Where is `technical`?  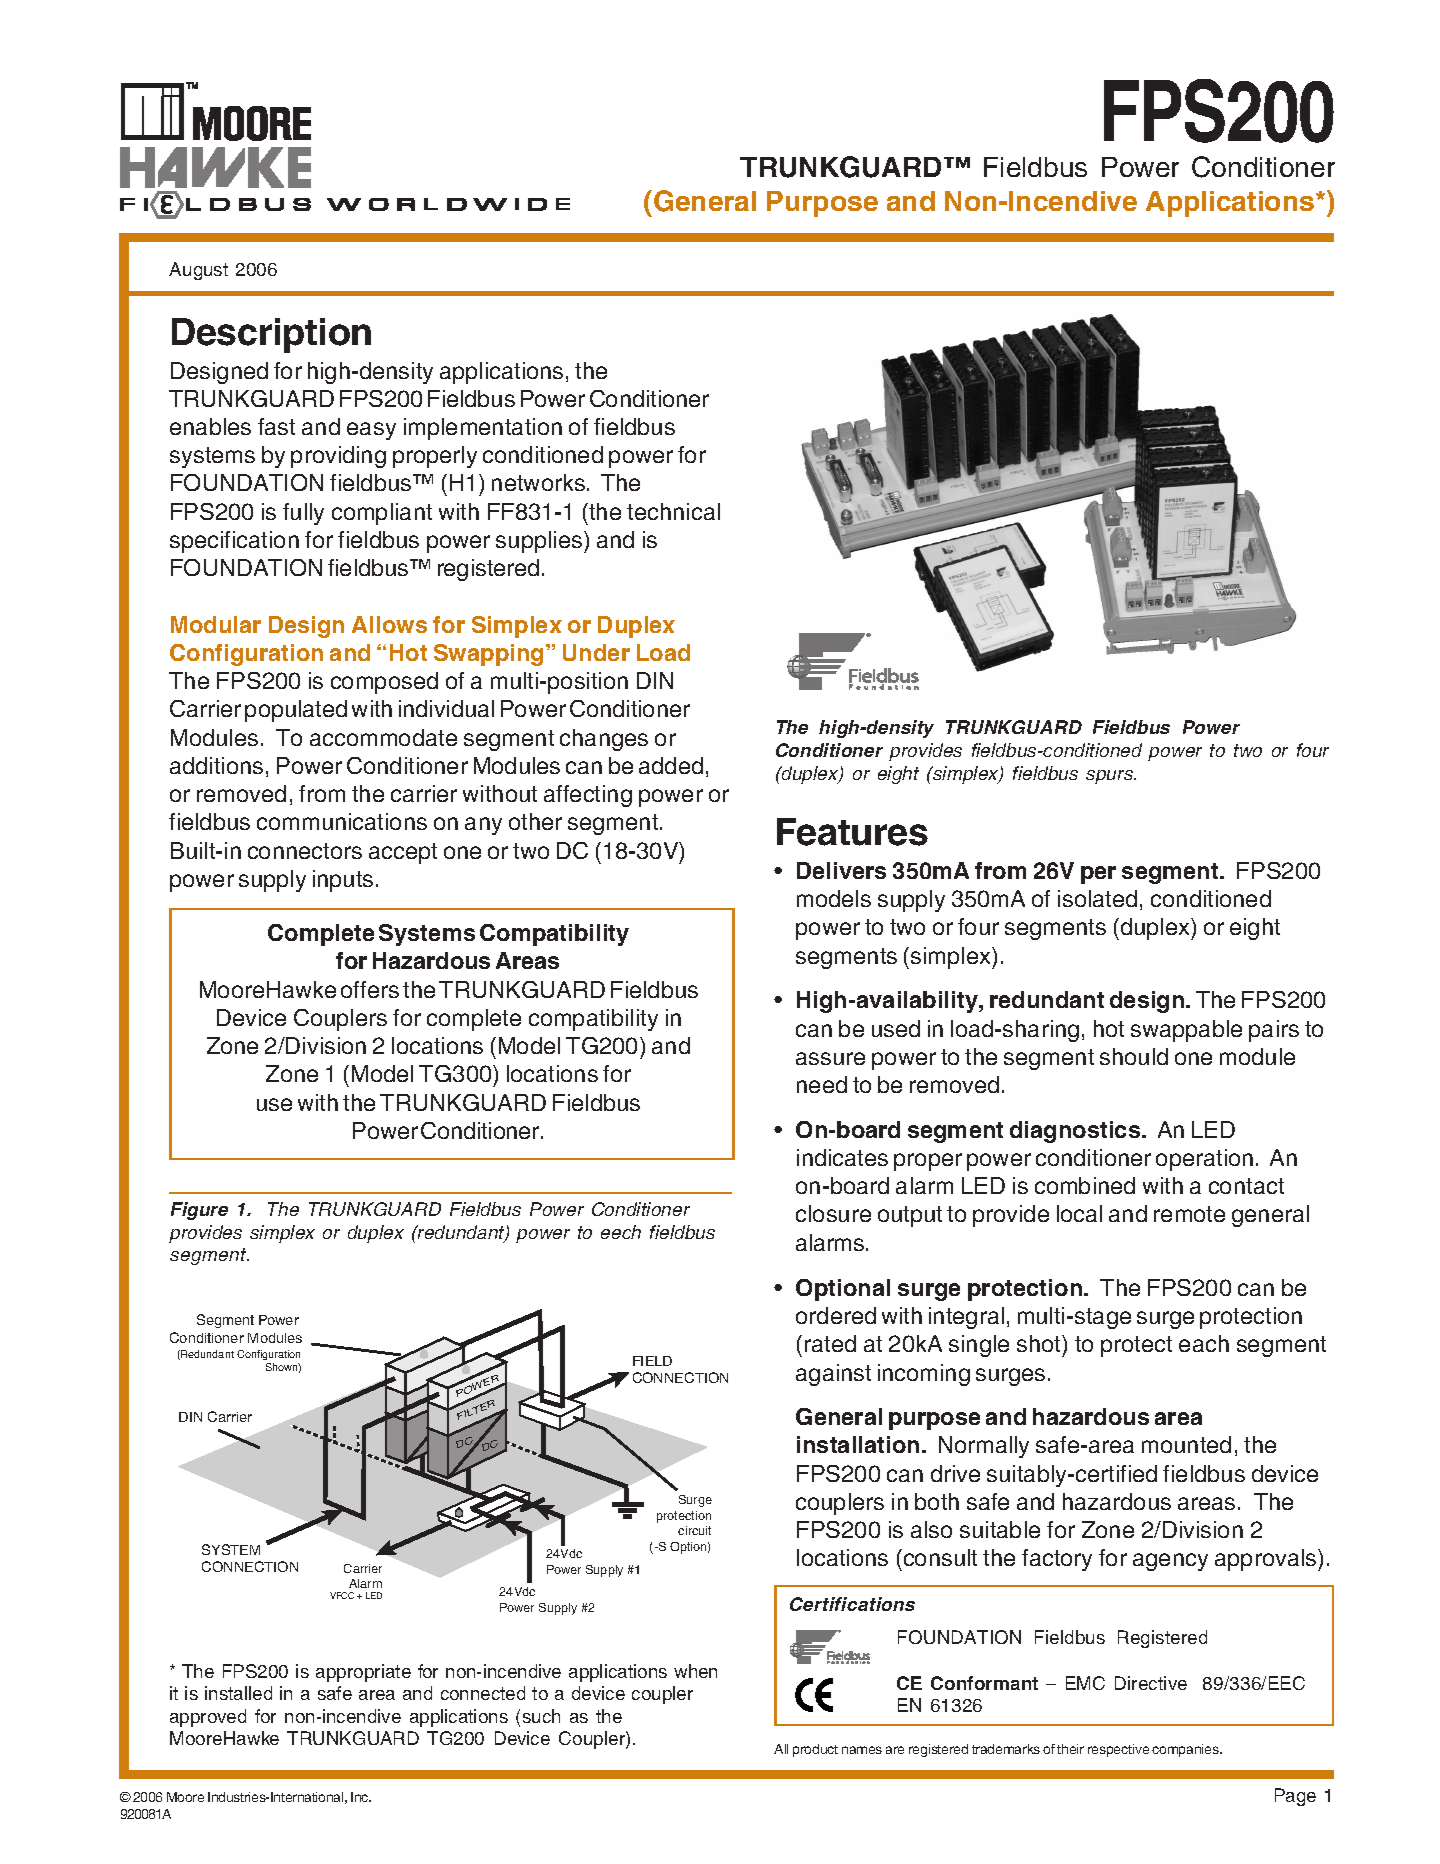 technical is located at coordinates (673, 511).
